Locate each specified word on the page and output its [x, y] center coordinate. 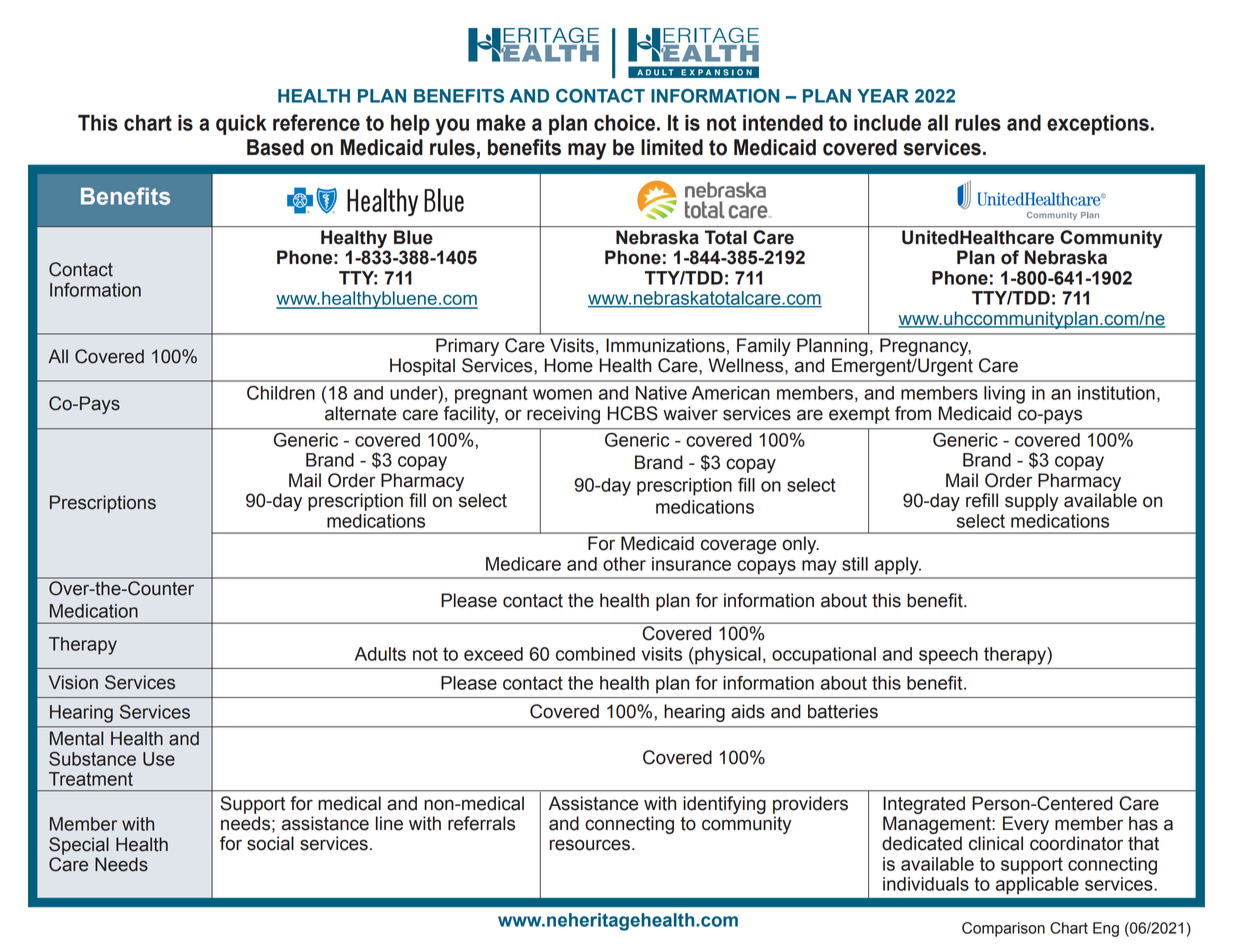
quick [241, 124]
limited [672, 147]
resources [590, 845]
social [270, 843]
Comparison [1003, 929]
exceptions [1098, 124]
